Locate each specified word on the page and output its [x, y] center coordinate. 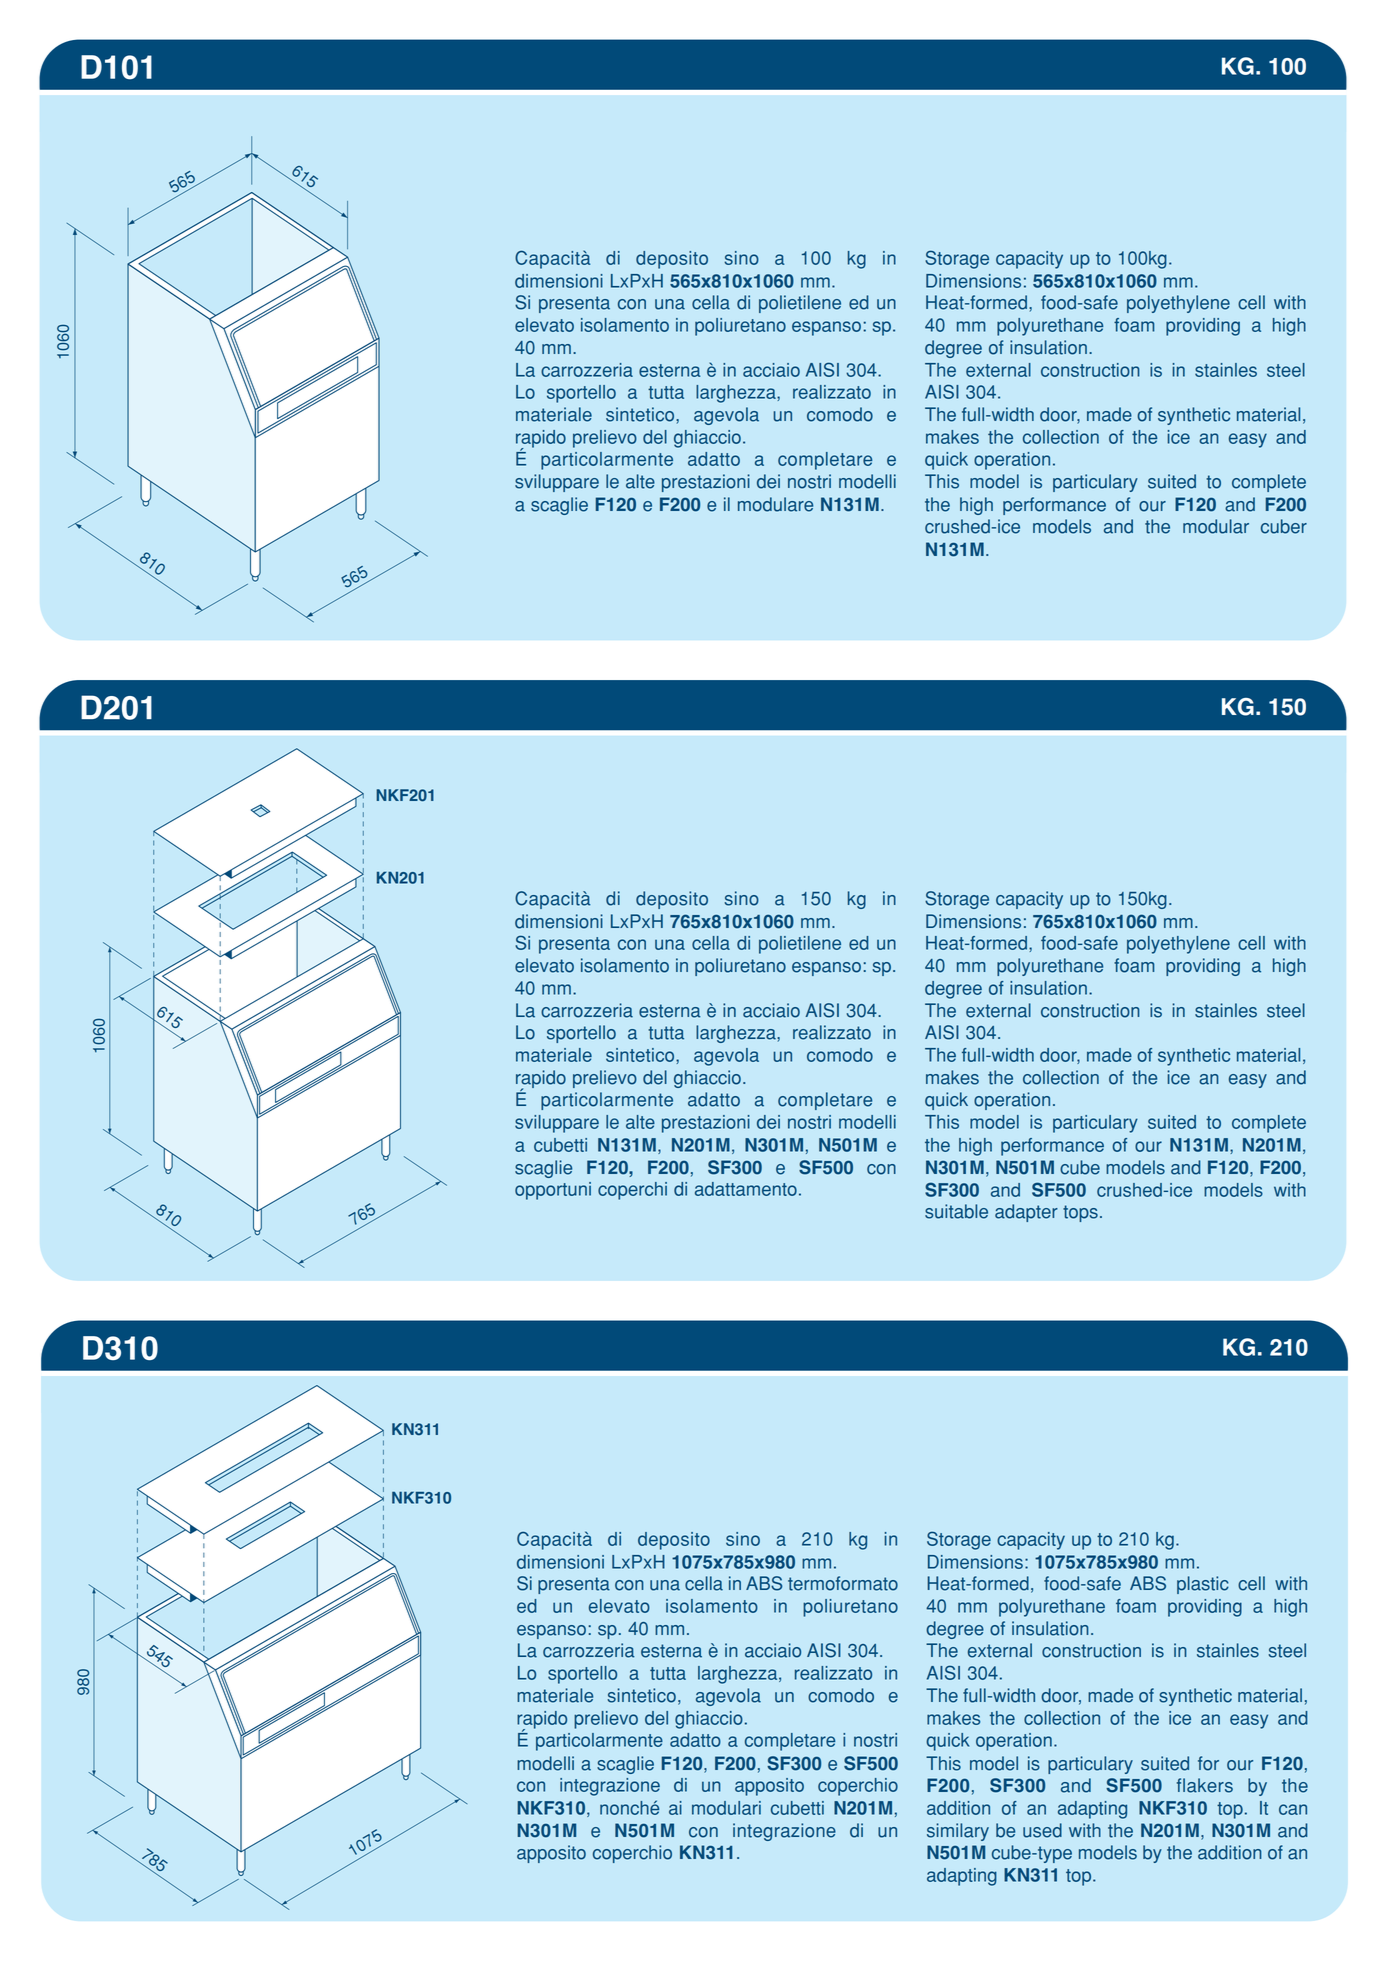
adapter [1026, 1213]
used [1042, 1830]
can [1293, 1809]
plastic [1203, 1585]
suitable [956, 1211]
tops [1080, 1213]
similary [958, 1832]
